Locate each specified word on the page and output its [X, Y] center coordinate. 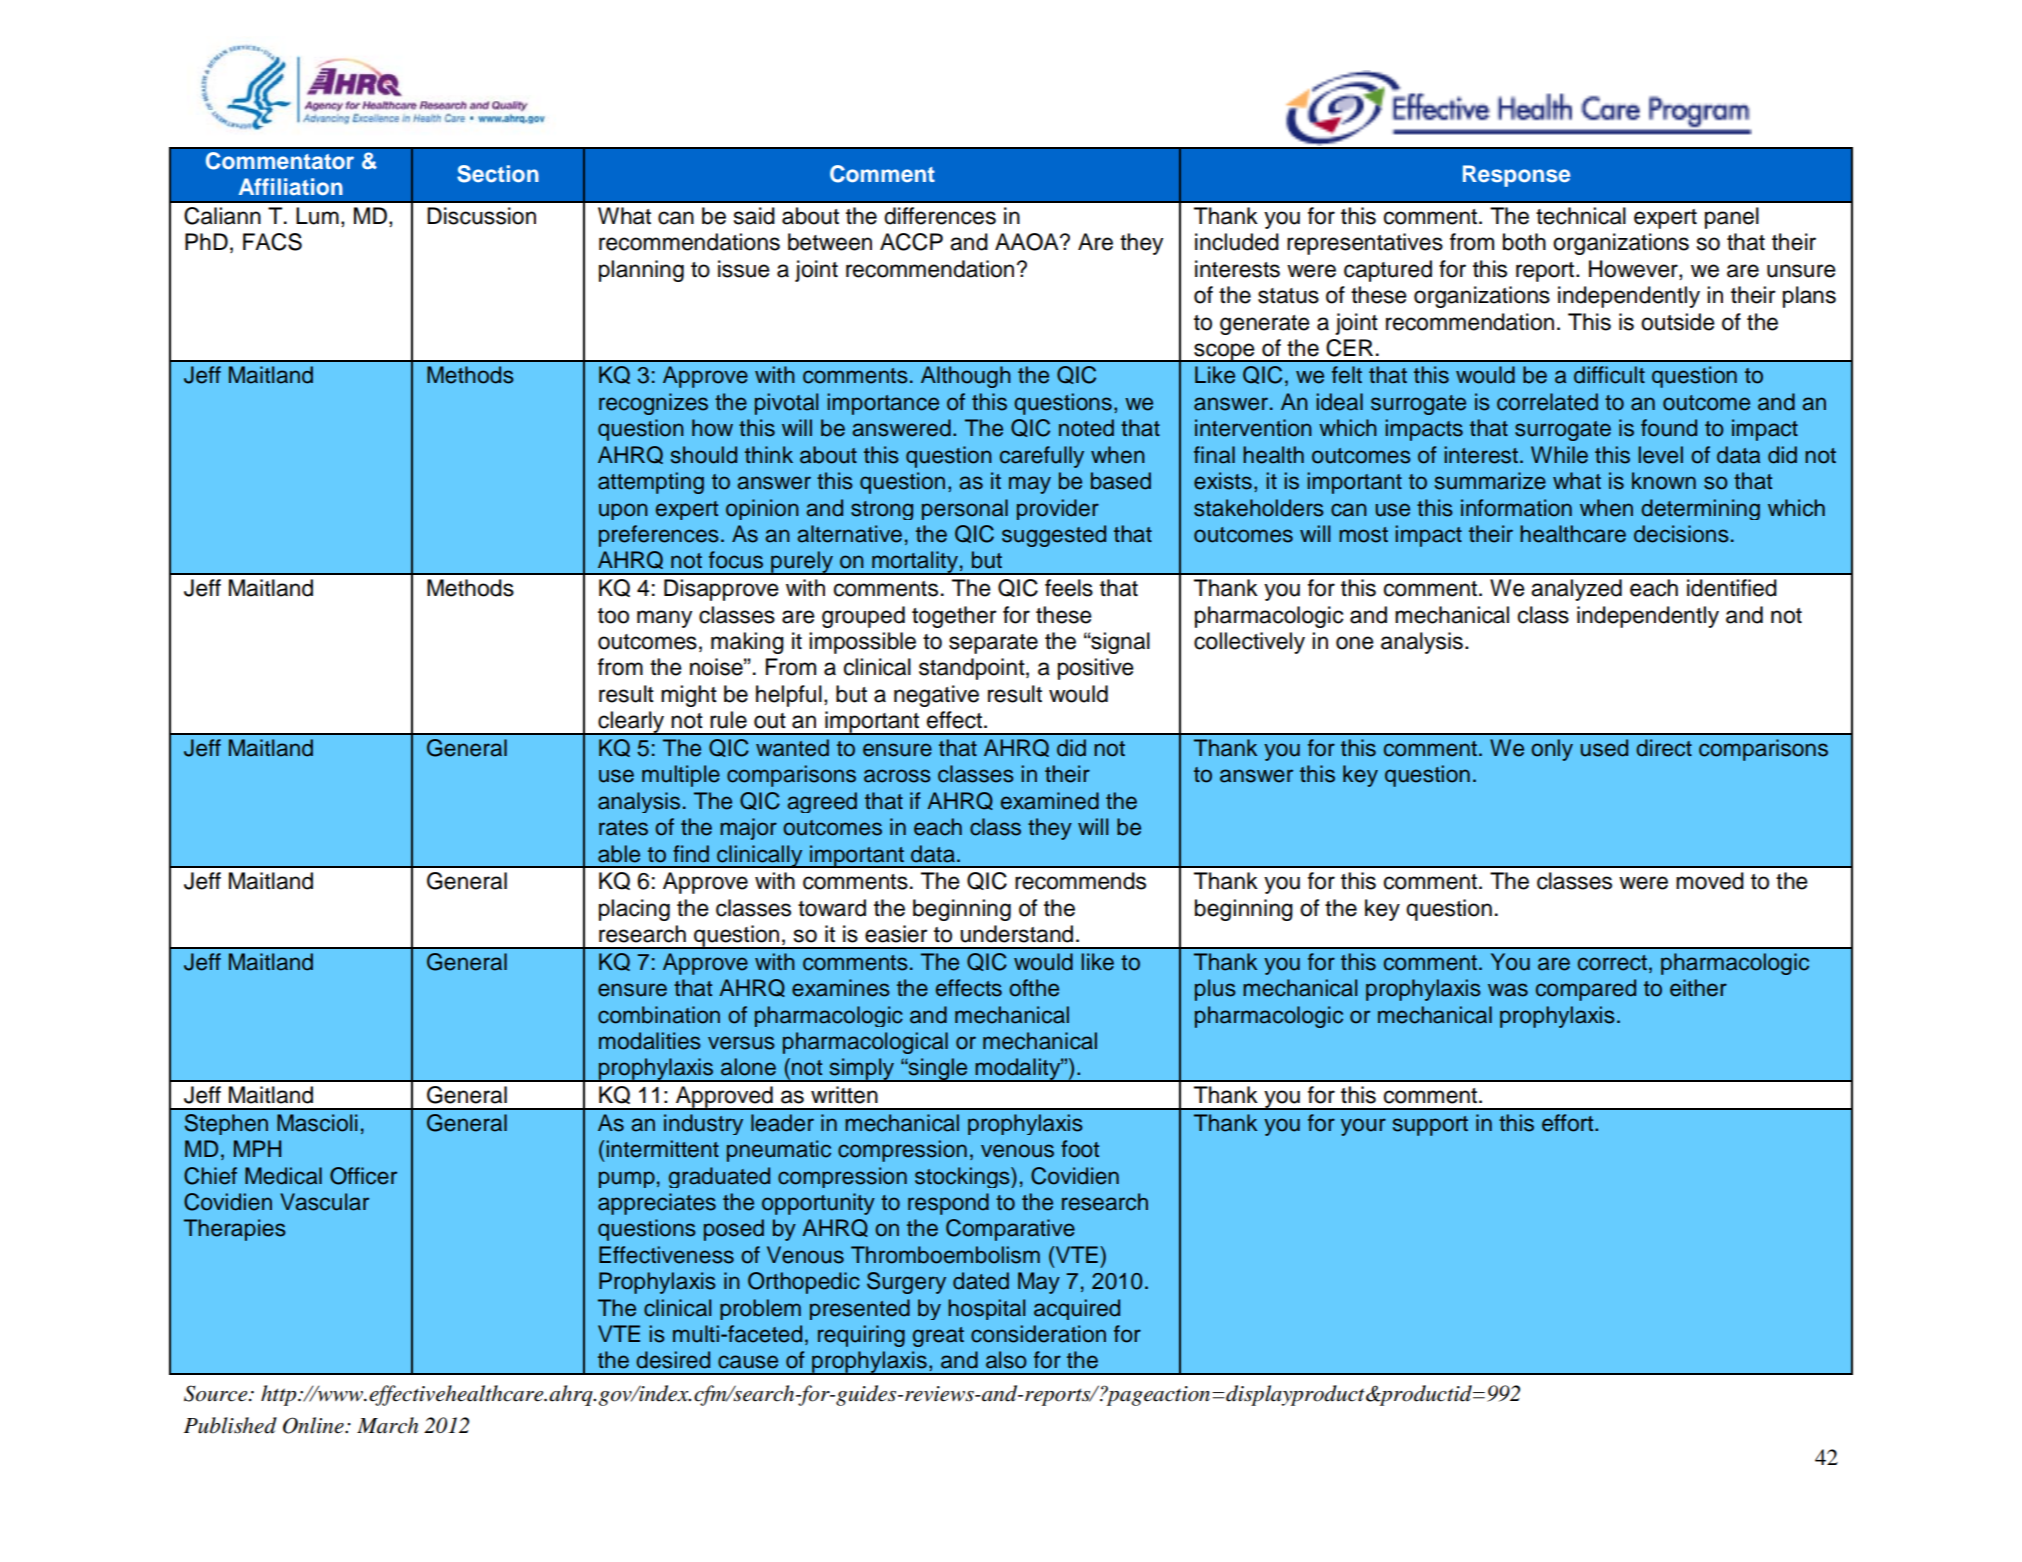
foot [1080, 1149]
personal [965, 509]
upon [623, 511]
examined [1050, 801]
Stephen [226, 1124]
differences [940, 216]
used [1604, 748]
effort [1569, 1123]
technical [1581, 216]
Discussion [481, 216]
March [387, 1425]
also [1006, 1360]
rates [623, 828]
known [1664, 481]
